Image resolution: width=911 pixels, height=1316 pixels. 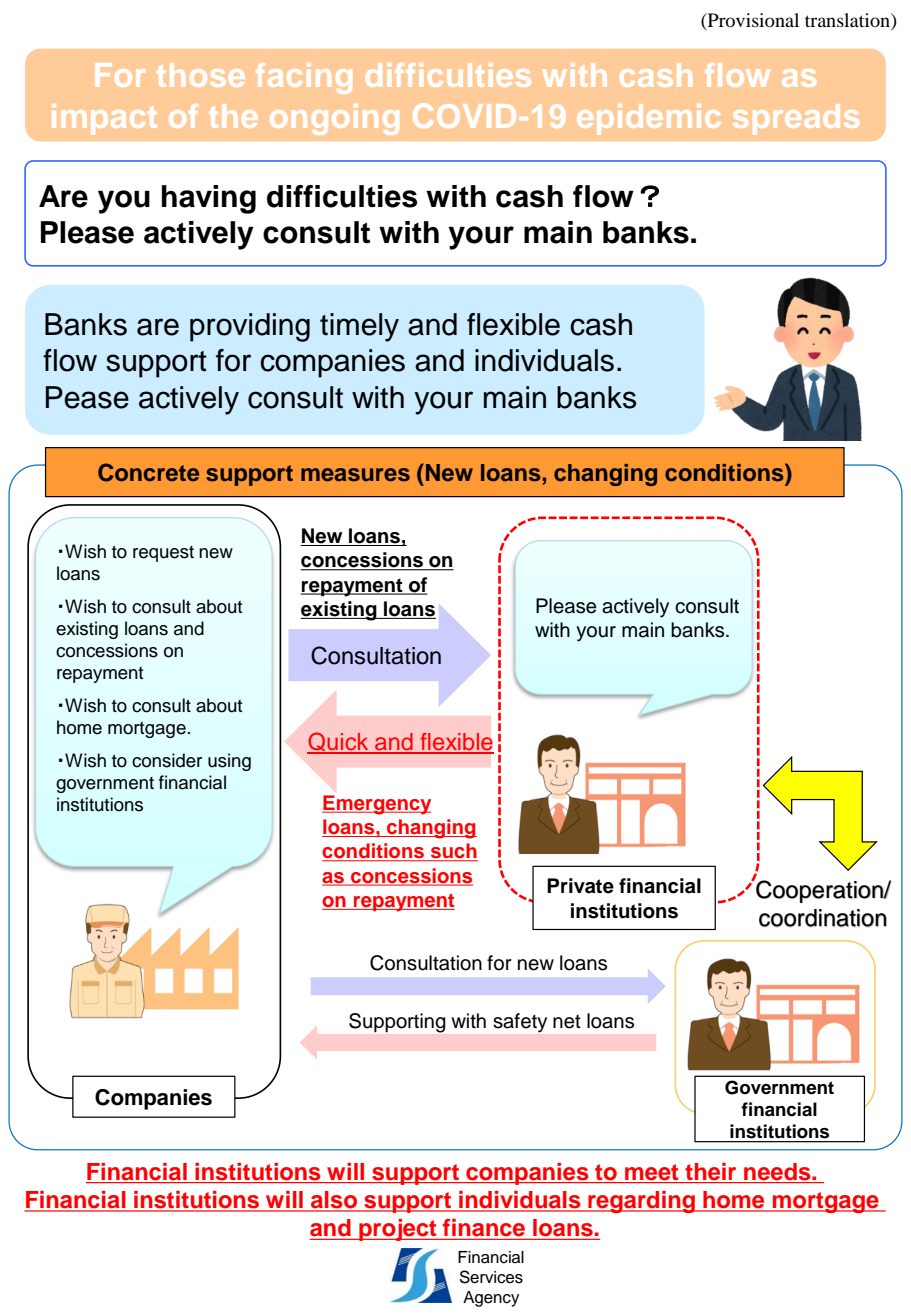 I want to click on Quick, so click(x=339, y=743).
